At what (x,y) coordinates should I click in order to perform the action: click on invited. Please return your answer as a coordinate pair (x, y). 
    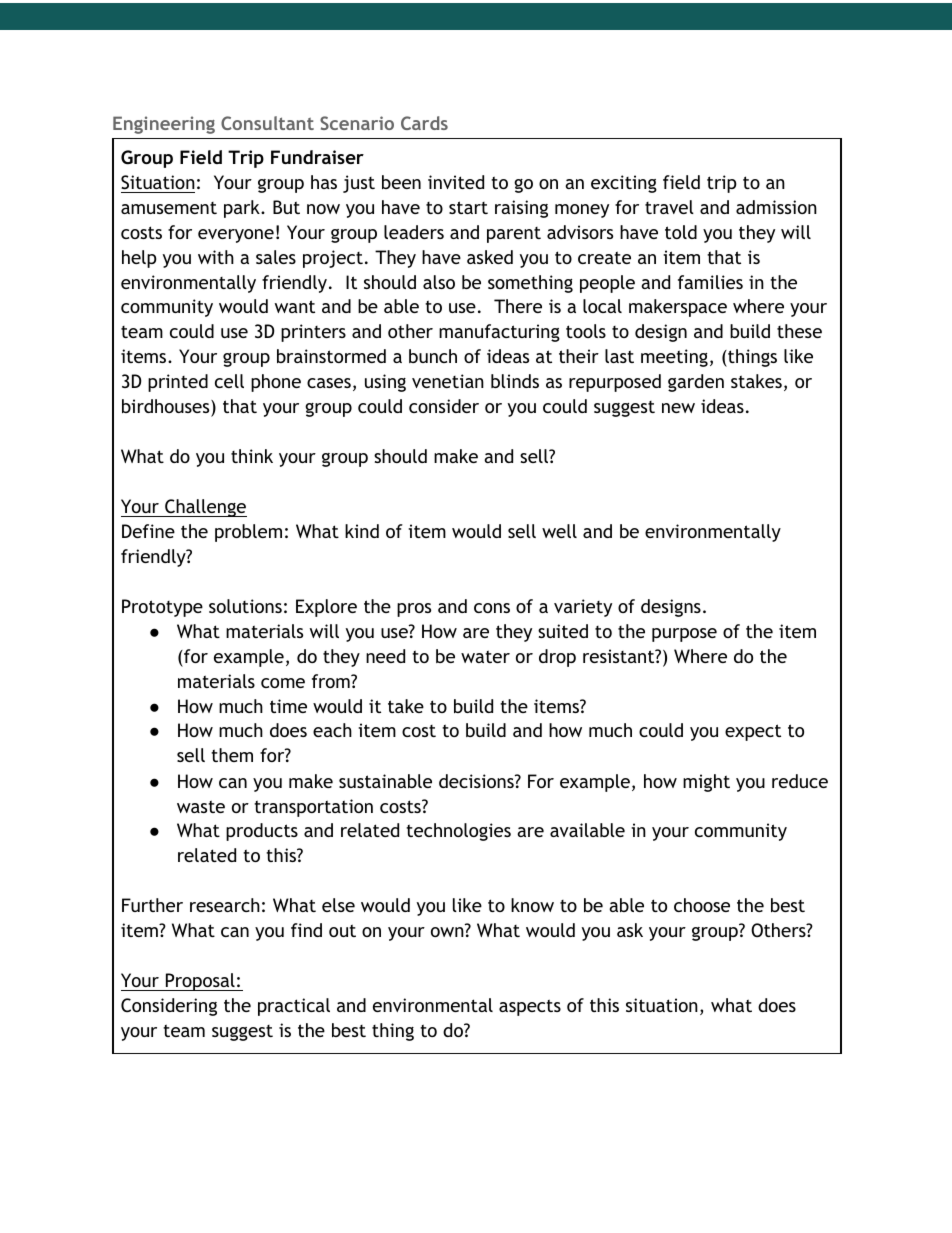
    Looking at the image, I should click on (456, 182).
